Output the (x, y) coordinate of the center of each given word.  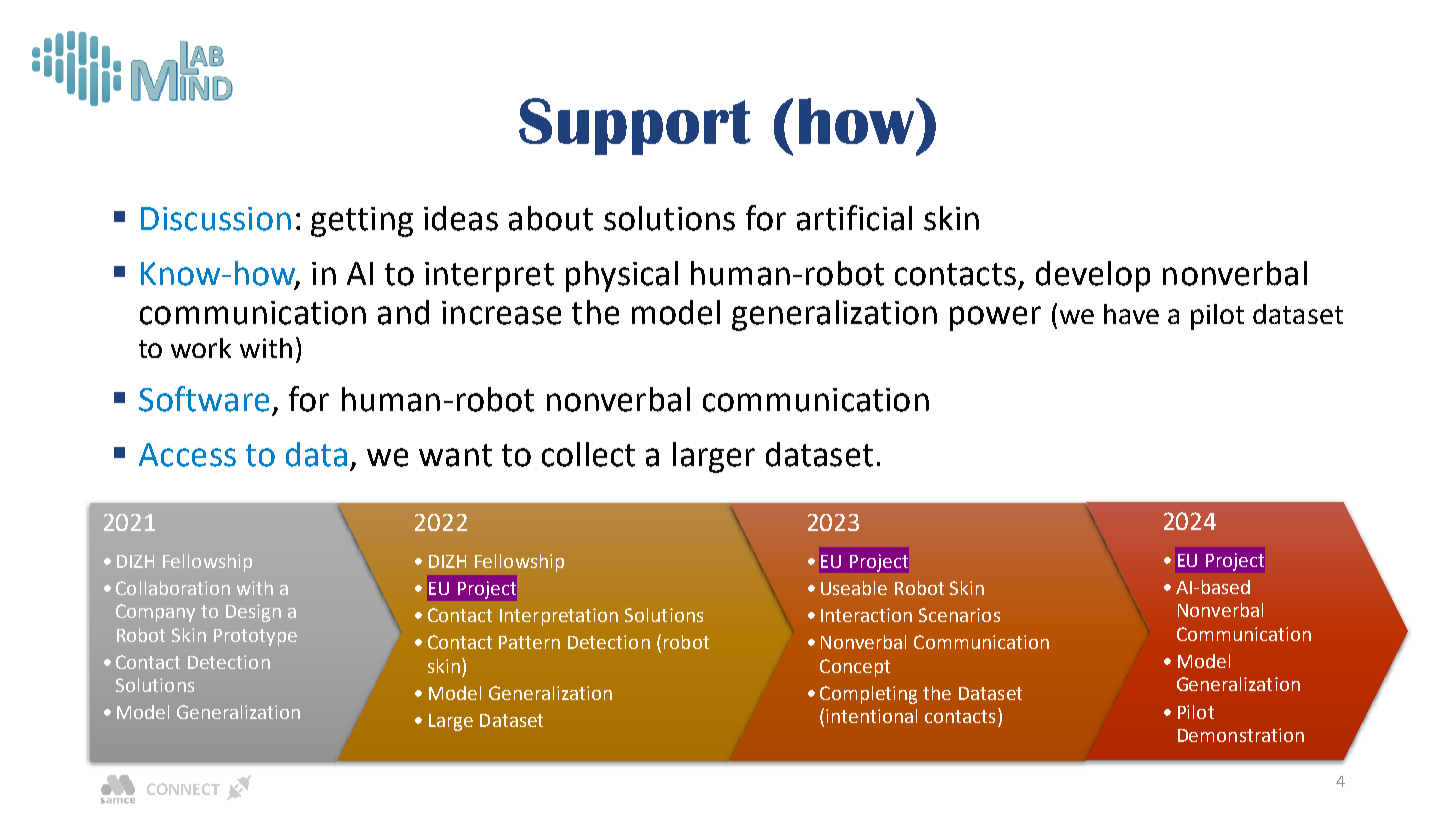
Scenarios (959, 615)
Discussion (216, 219)
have (1131, 314)
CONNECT (183, 789)
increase (501, 313)
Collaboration (173, 588)
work (201, 348)
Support (635, 126)
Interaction (866, 615)
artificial (854, 218)
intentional (871, 716)
